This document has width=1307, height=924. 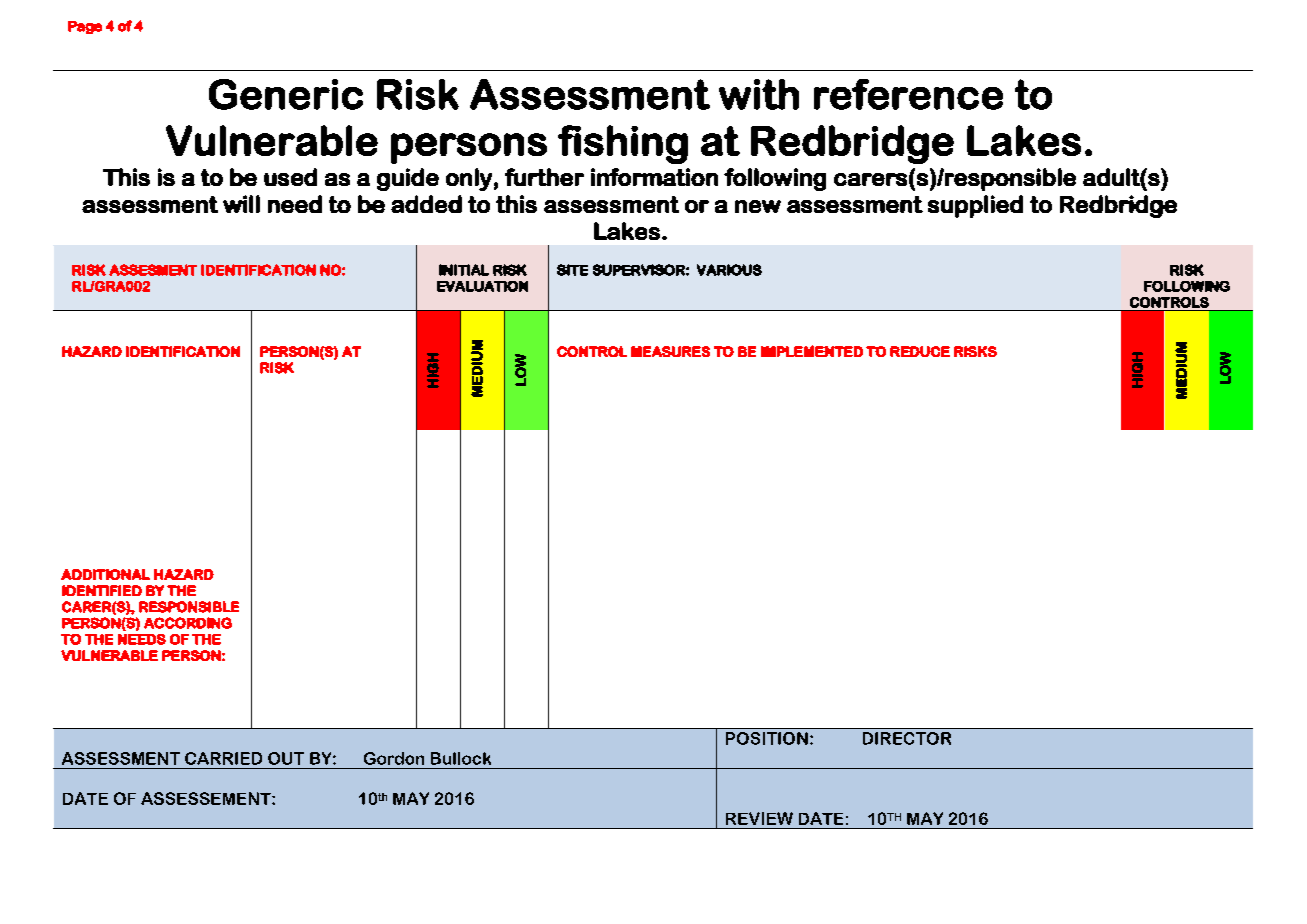 What do you see at coordinates (920, 351) in the document?
I see `REDUCE` at bounding box center [920, 351].
